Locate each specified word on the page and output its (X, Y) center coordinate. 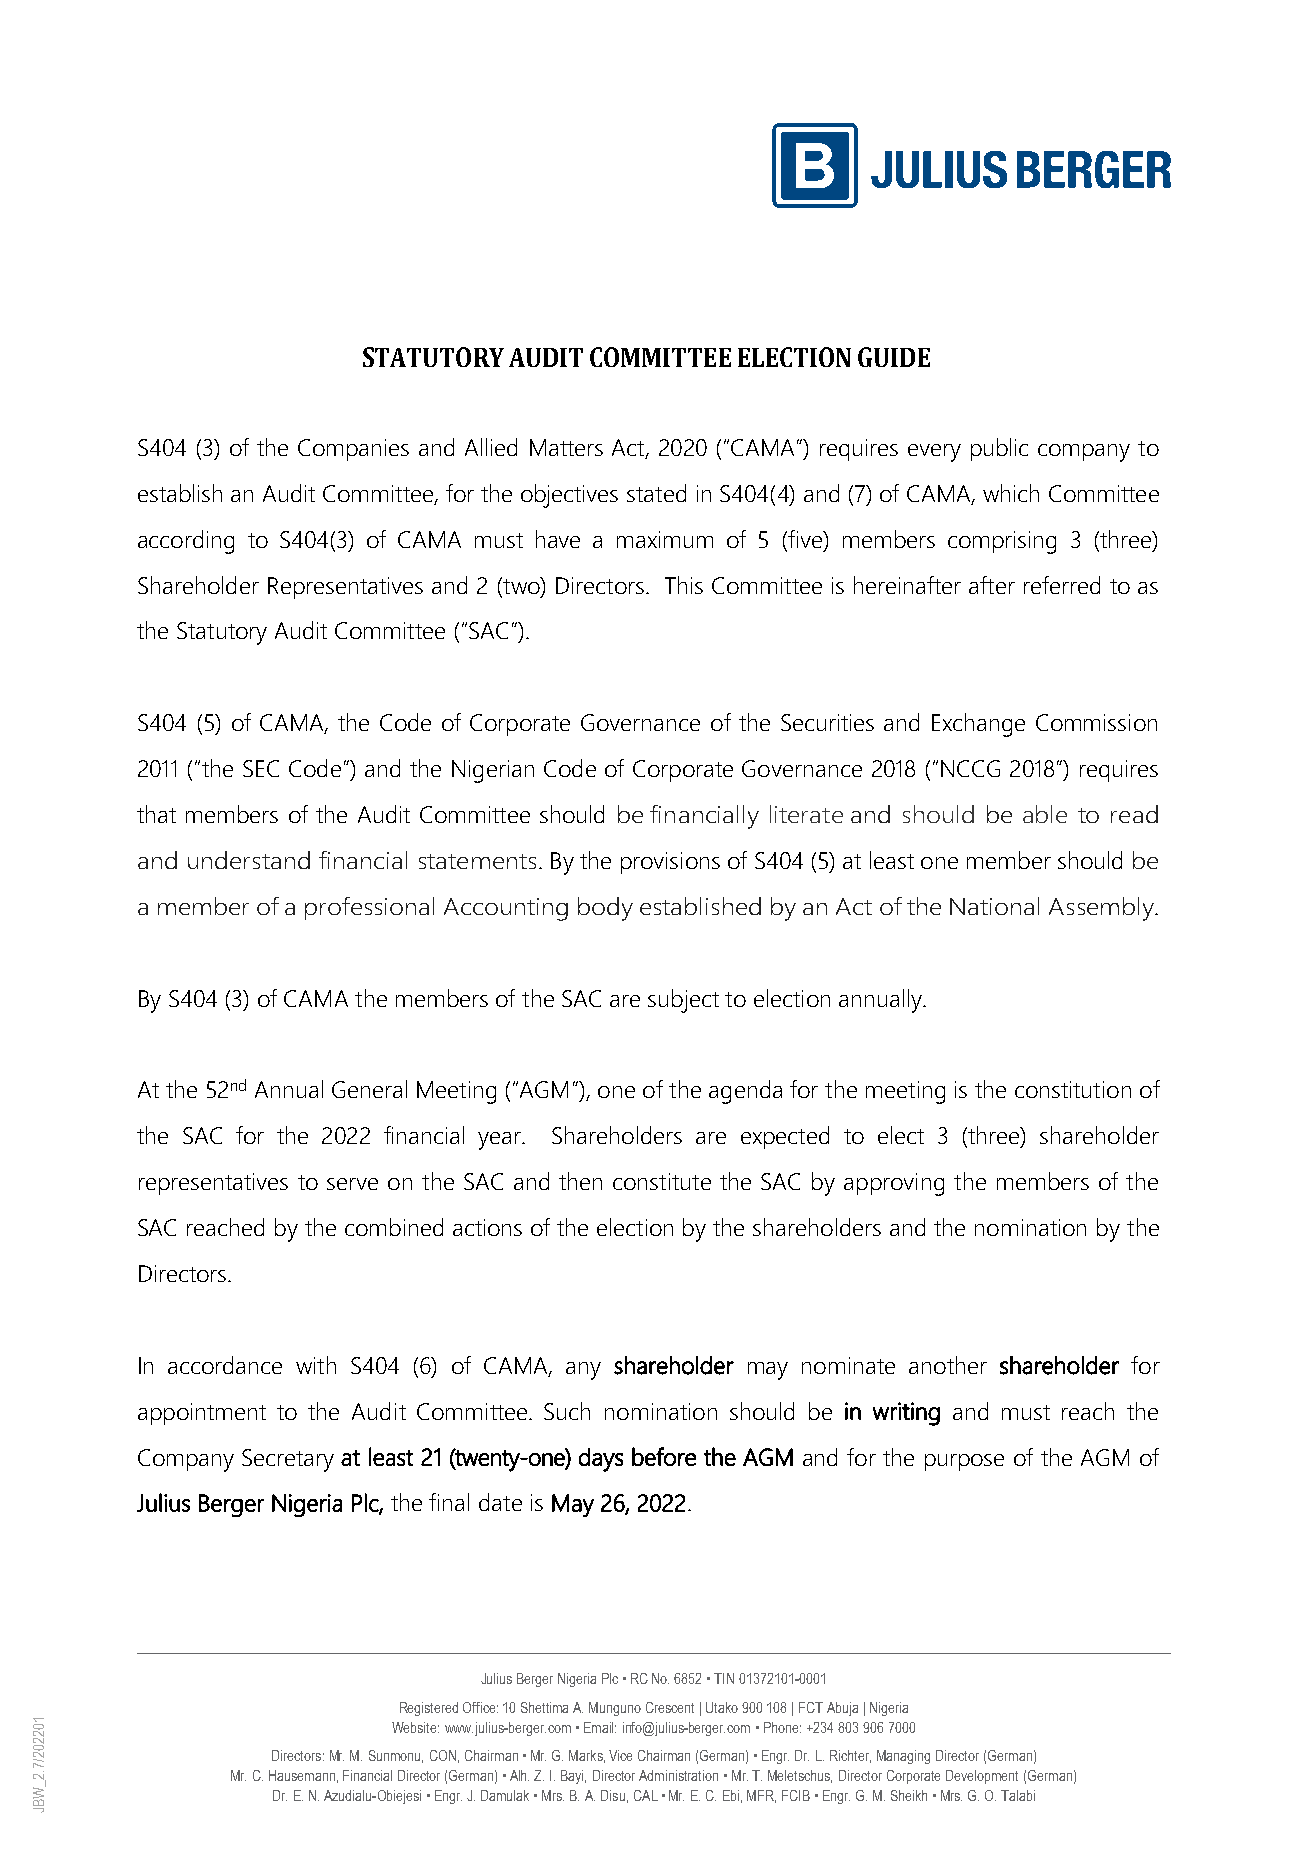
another (948, 1365)
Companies (353, 450)
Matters (566, 447)
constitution (1073, 1089)
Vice (620, 1755)
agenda (745, 1092)
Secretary (288, 1460)
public (999, 449)
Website (415, 1727)
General (369, 1089)
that (156, 814)
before (664, 1456)
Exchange (978, 725)
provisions (670, 863)
